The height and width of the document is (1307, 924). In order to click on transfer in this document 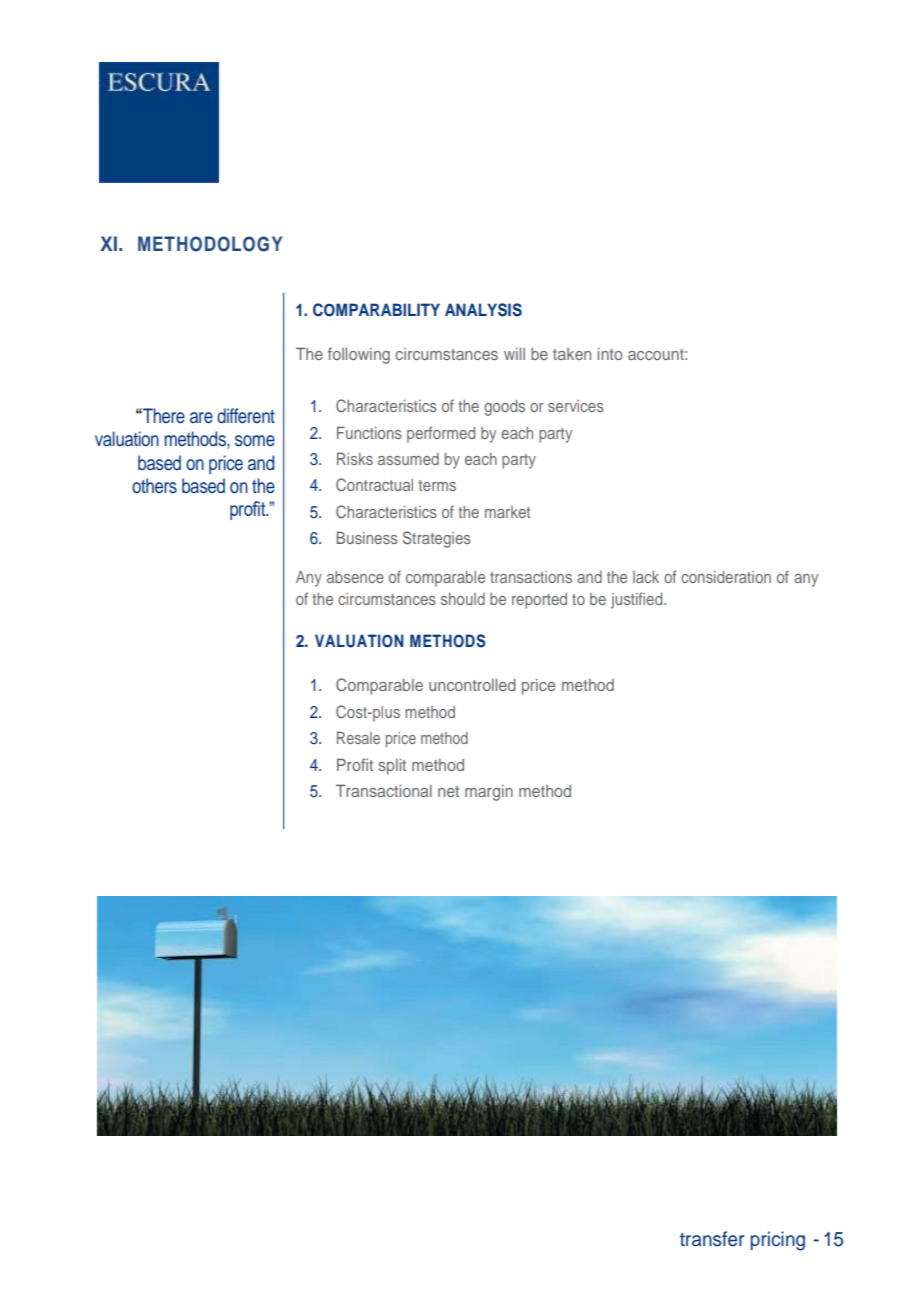, I will do `click(712, 1239)`.
